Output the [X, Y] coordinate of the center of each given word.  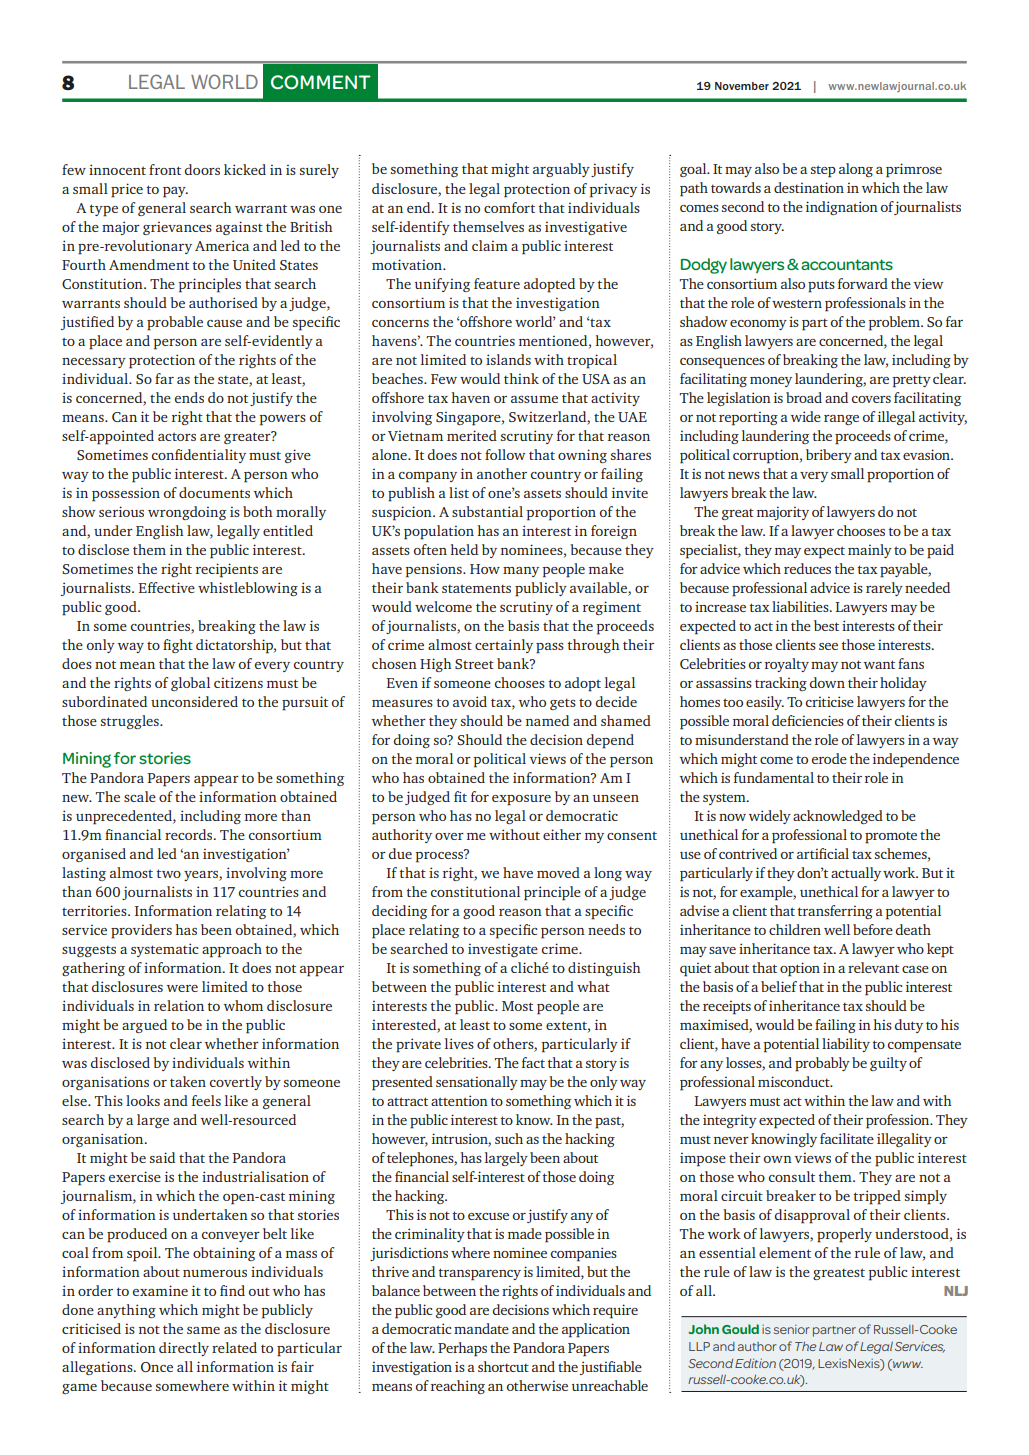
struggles [131, 722]
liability [846, 1045]
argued [144, 1026]
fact [533, 1062]
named [547, 720]
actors [177, 436]
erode [829, 758]
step [823, 171]
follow [505, 454]
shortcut [503, 1366]
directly [184, 1349]
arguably [561, 170]
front [165, 169]
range [841, 420]
